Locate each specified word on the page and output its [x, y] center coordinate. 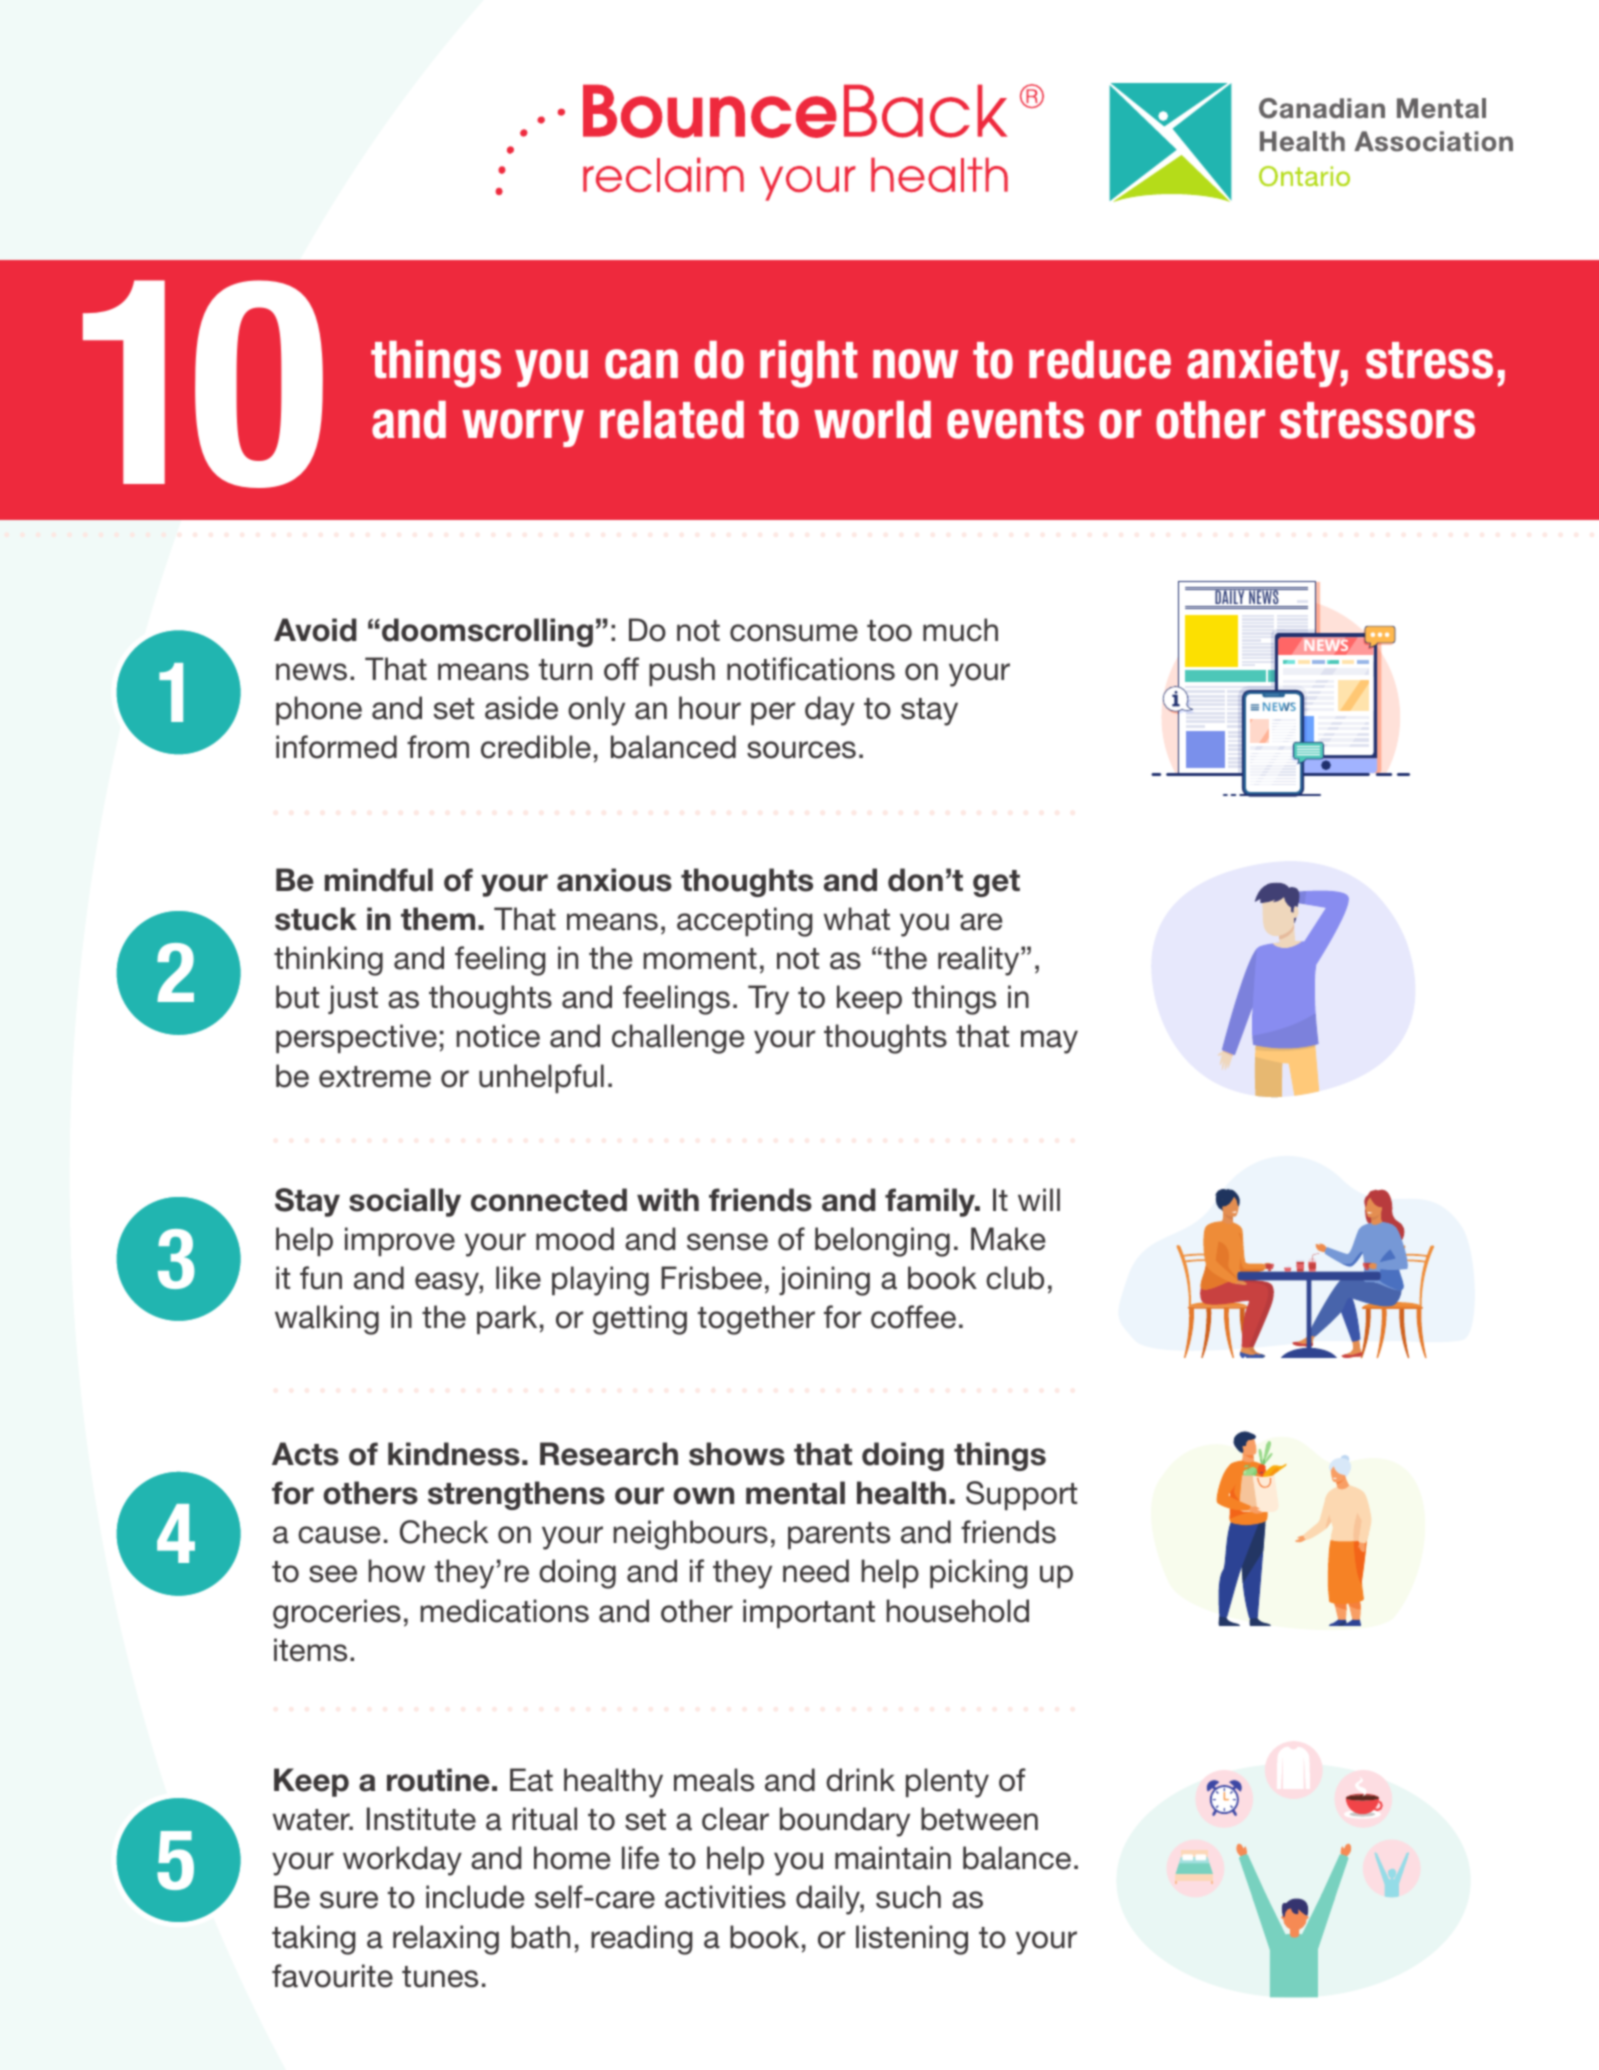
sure [349, 1900]
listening [912, 1940]
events [1015, 420]
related [672, 420]
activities [725, 1897]
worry [523, 428]
